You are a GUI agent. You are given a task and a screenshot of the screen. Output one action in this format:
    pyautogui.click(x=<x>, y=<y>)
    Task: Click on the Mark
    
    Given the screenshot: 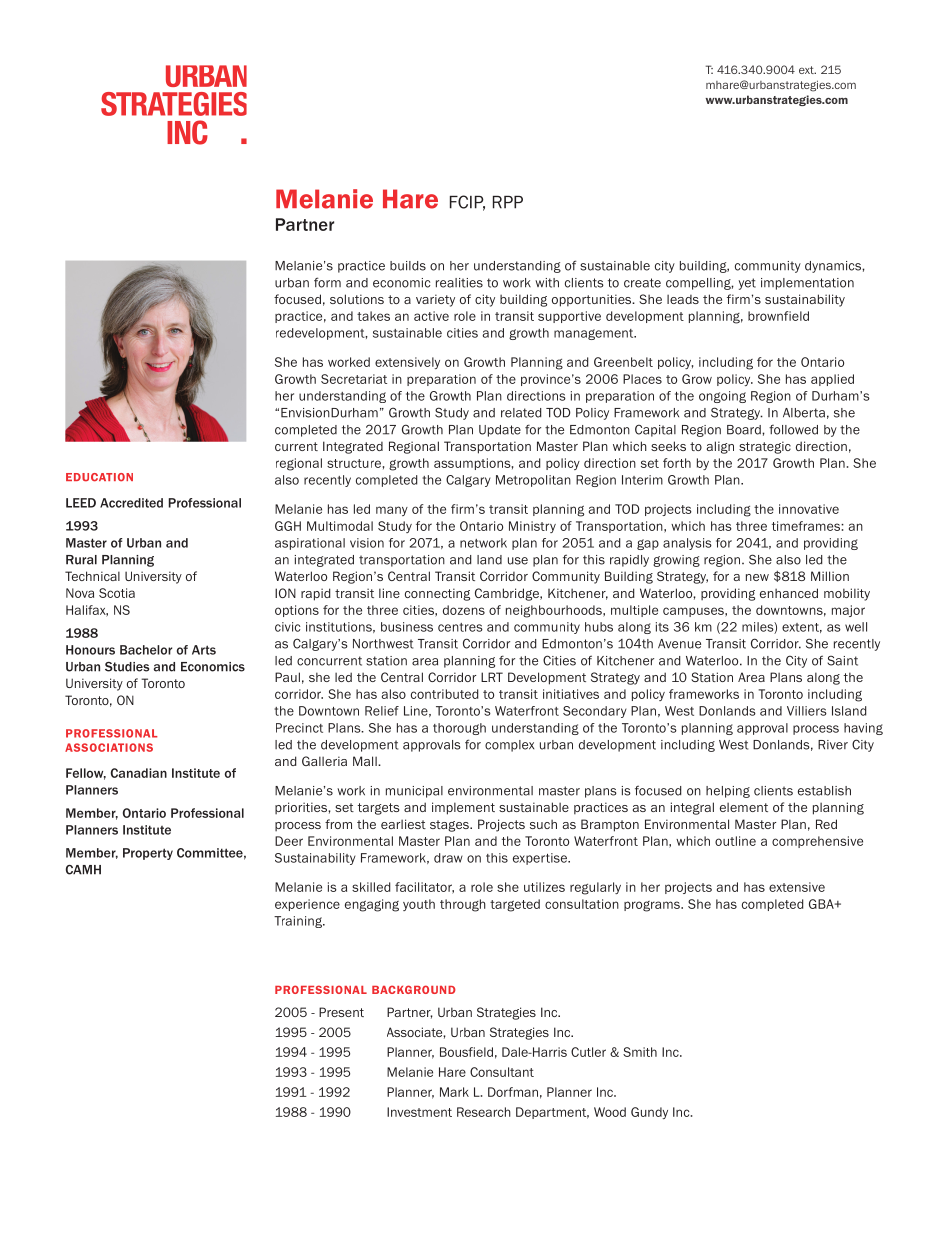 What is the action you would take?
    pyautogui.click(x=454, y=1092)
